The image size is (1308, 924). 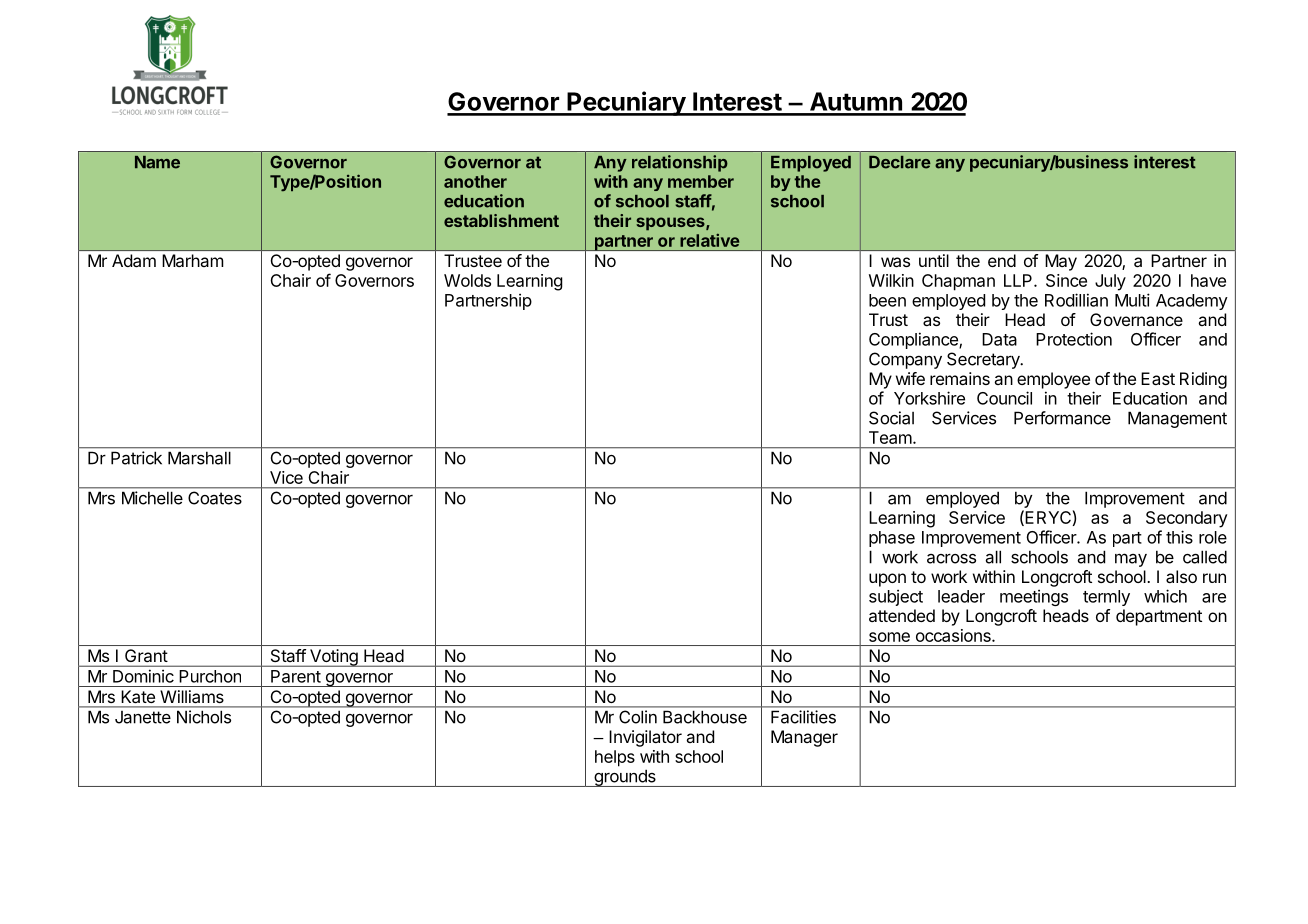 I want to click on member, so click(x=701, y=181).
